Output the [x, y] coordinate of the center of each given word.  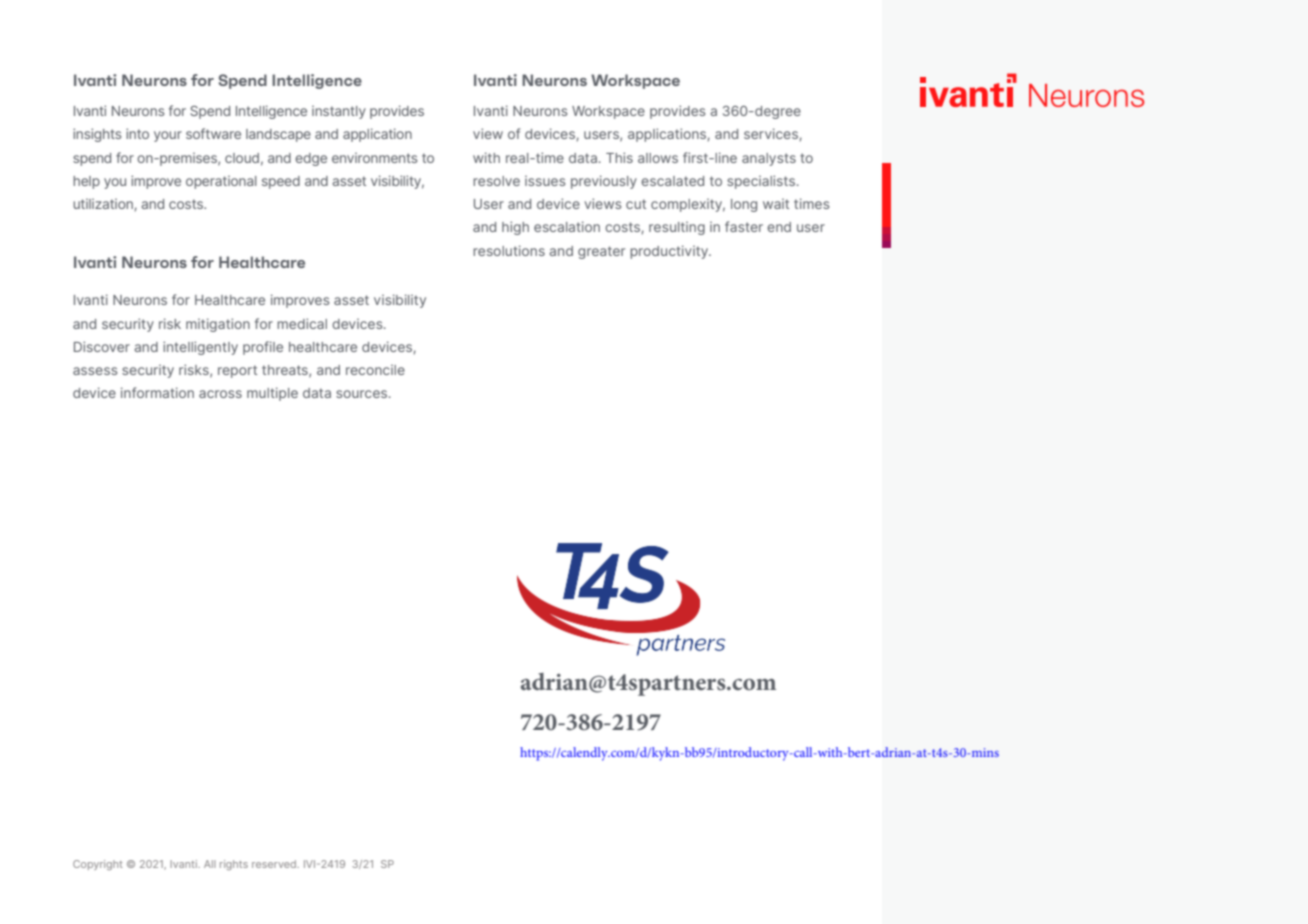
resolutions [509, 250]
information [157, 392]
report [237, 371]
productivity [670, 252]
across [220, 394]
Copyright [98, 865]
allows [658, 158]
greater [601, 252]
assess [95, 371]
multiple [272, 394]
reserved [275, 864]
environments [375, 158]
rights [234, 865]
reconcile [375, 370]
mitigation [218, 325]
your [168, 136]
